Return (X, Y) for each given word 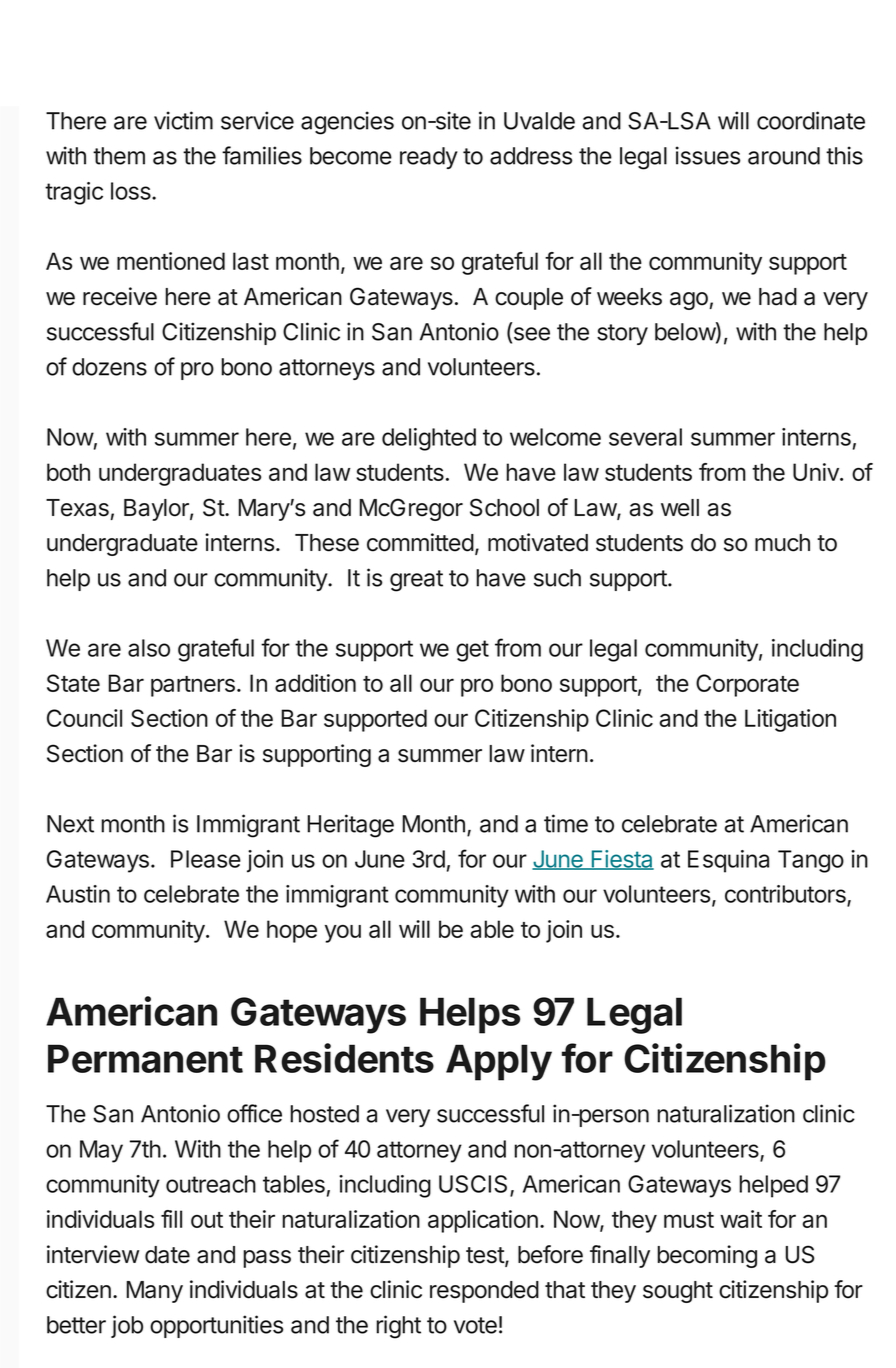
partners (193, 686)
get (472, 651)
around (784, 156)
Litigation (790, 720)
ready (429, 158)
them (119, 156)
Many (154, 1292)
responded (484, 1292)
